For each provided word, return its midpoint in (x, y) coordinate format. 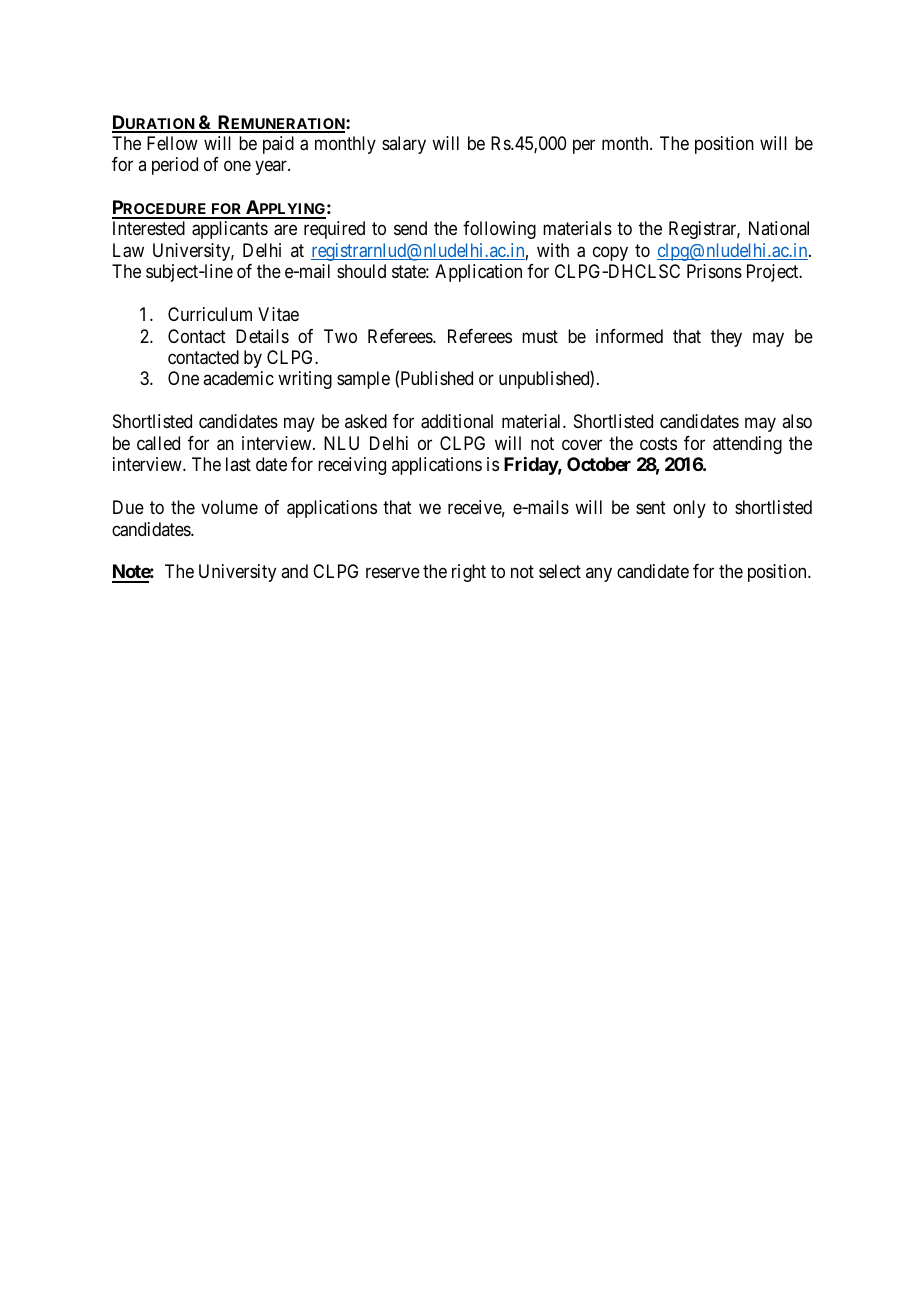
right (469, 573)
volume (229, 507)
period (175, 166)
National (779, 228)
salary (404, 145)
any (599, 575)
